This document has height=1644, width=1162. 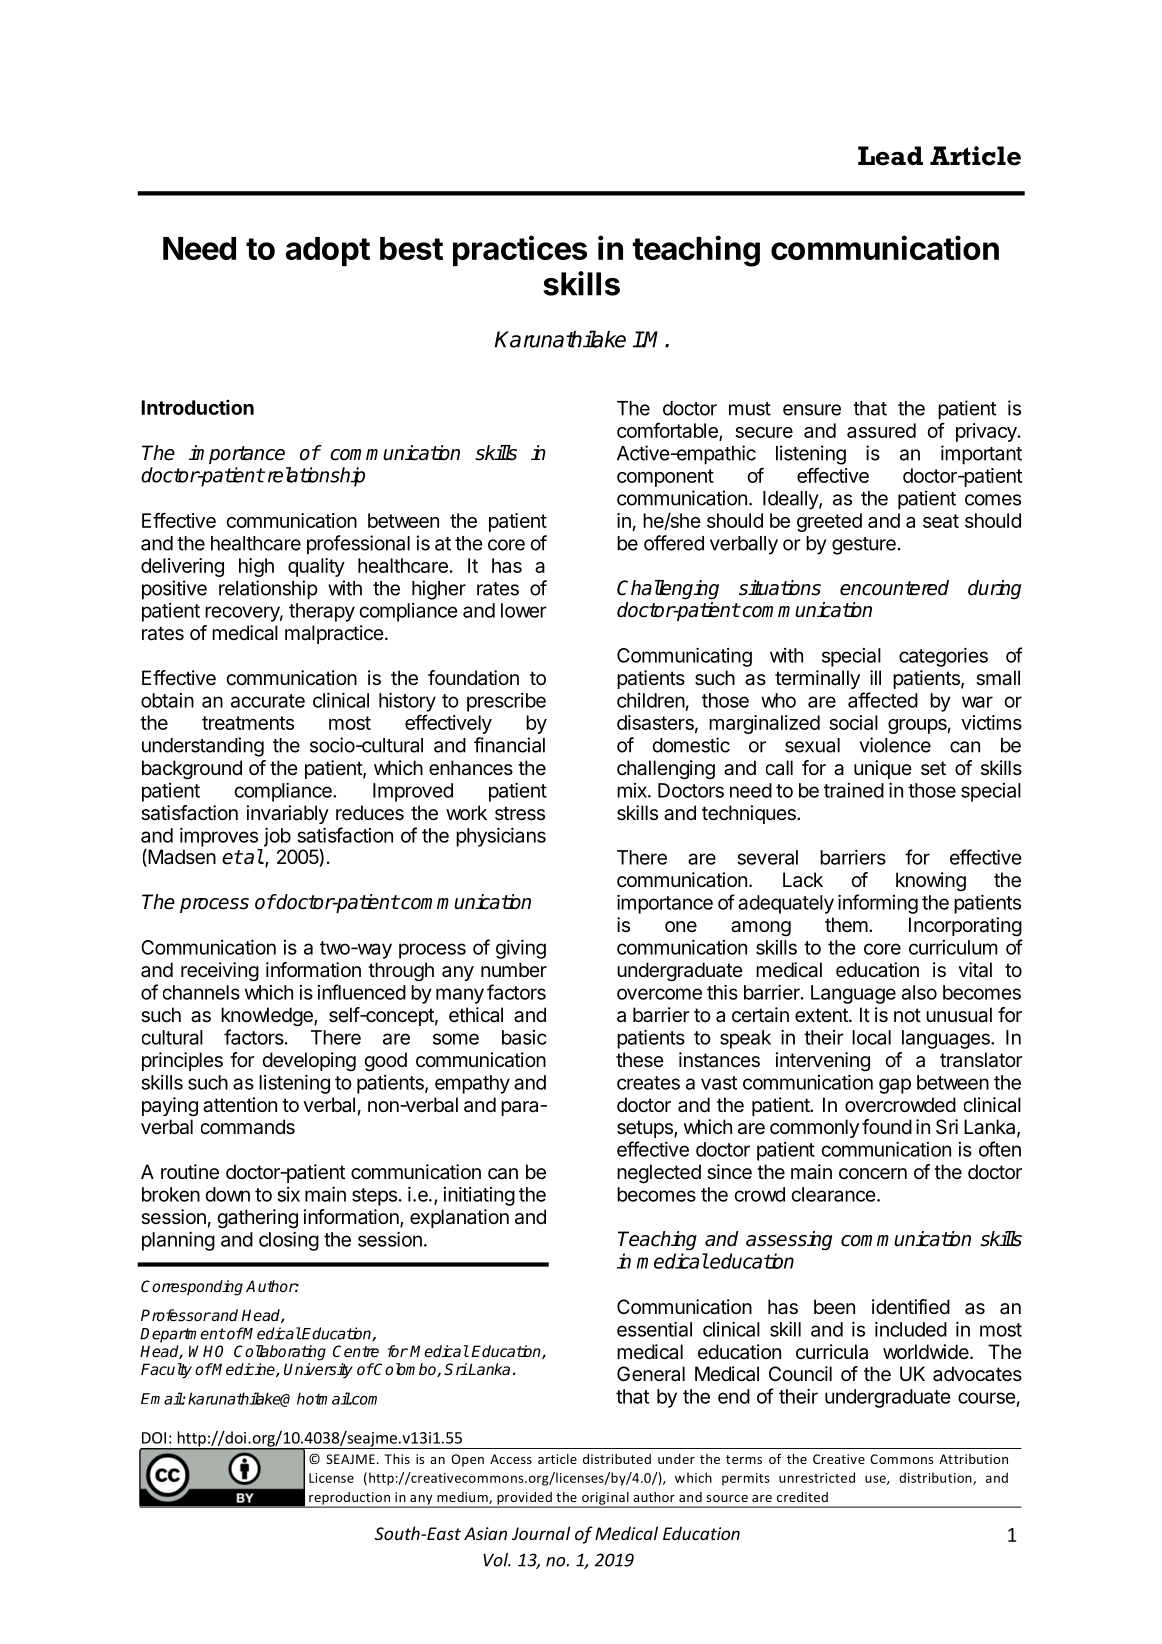 What do you see at coordinates (674, 543) in the document?
I see `offered` at bounding box center [674, 543].
